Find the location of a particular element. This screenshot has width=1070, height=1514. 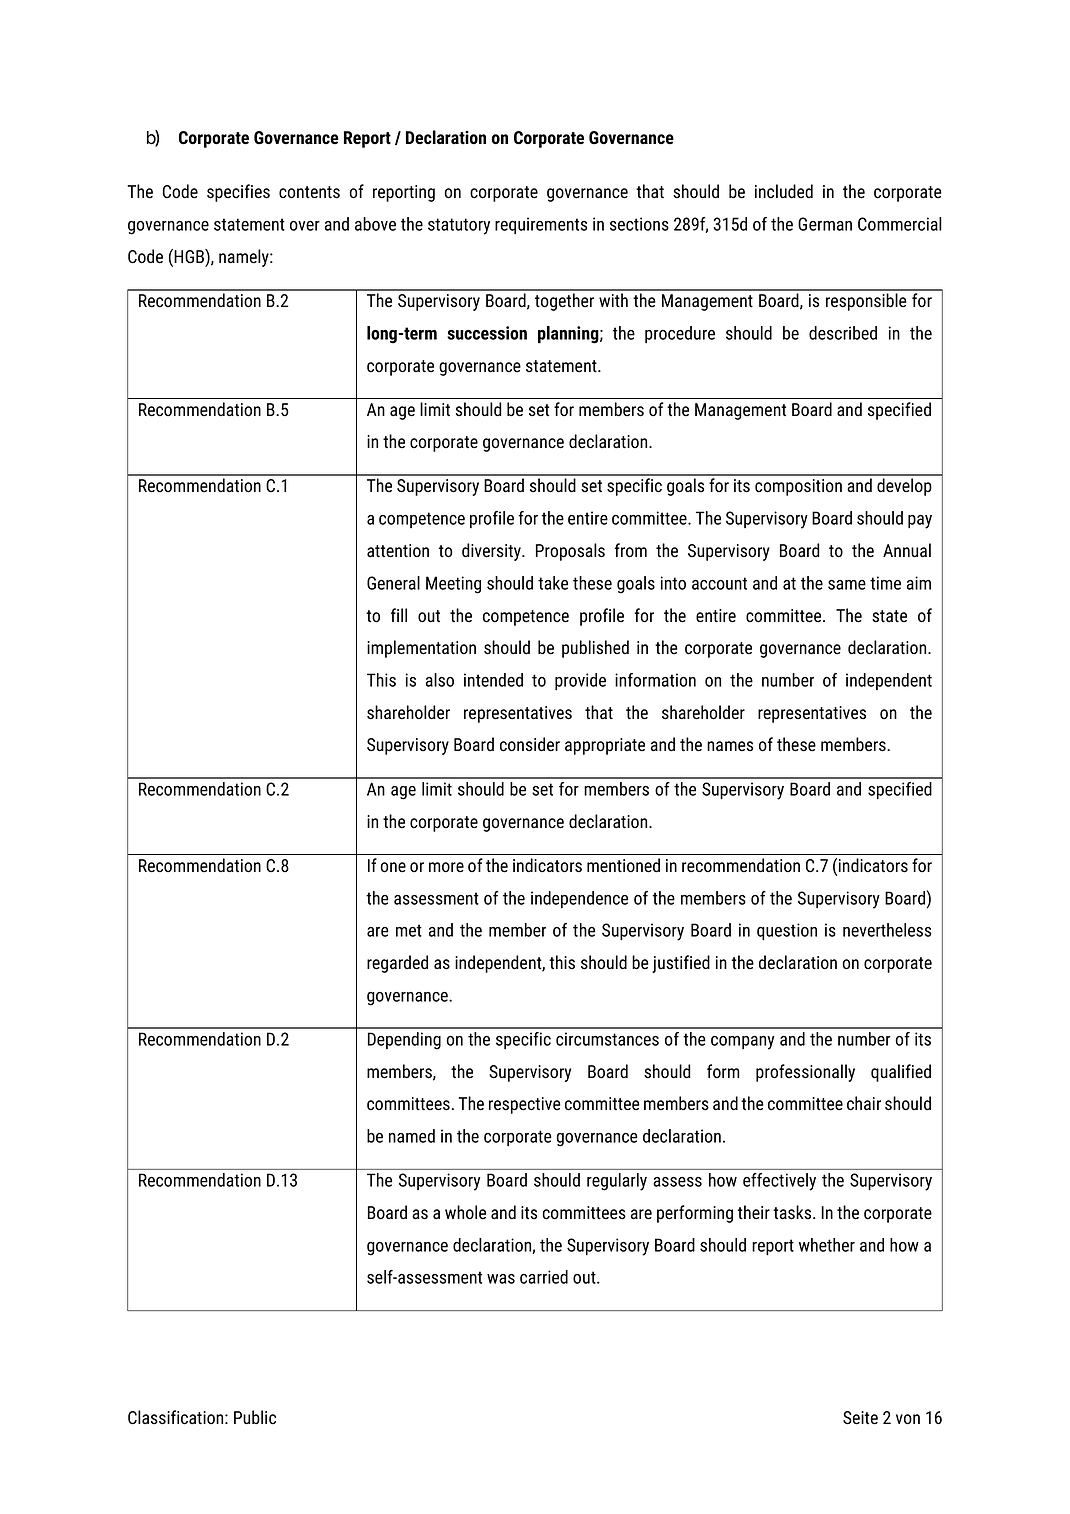

fill is located at coordinates (399, 615).
